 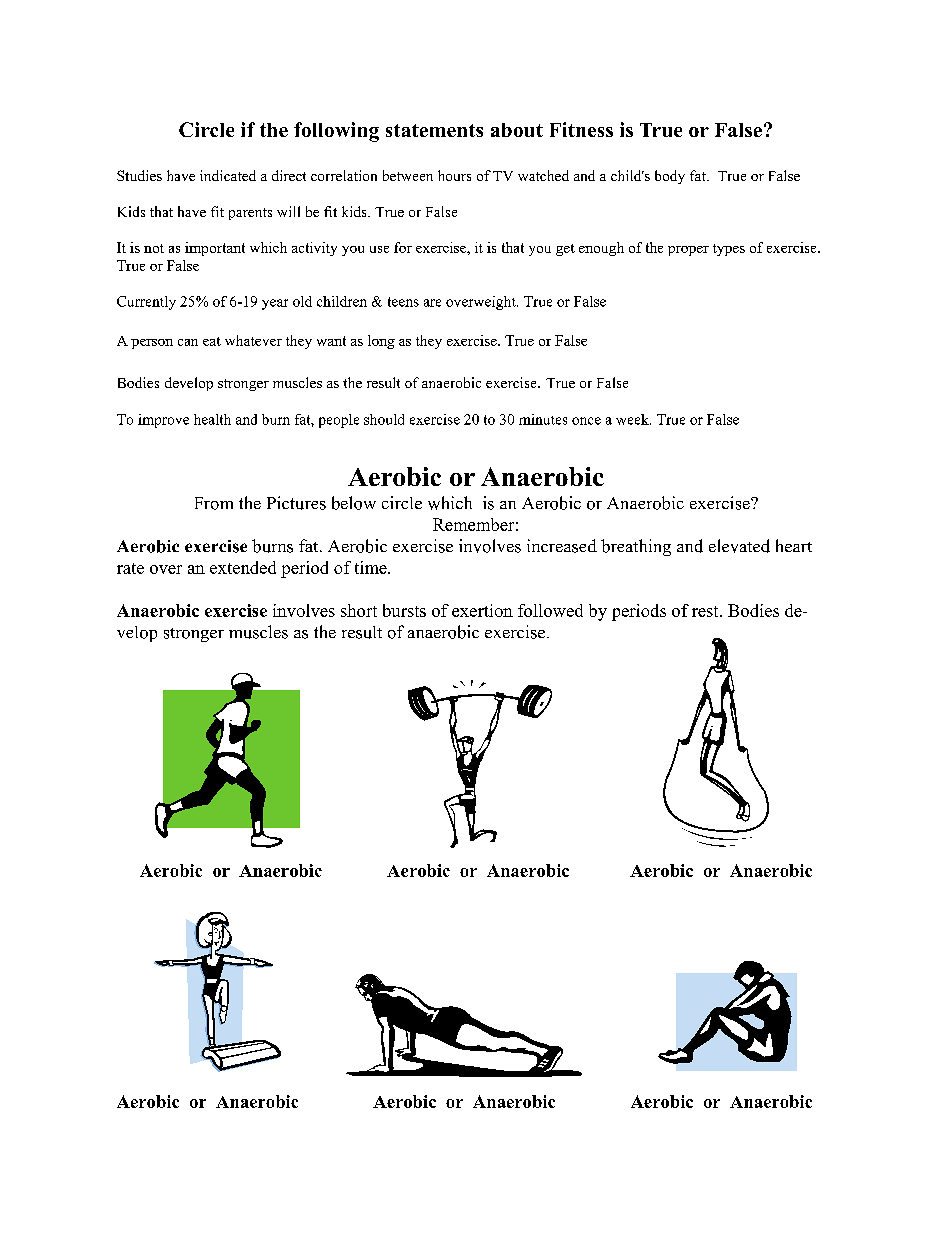 What do you see at coordinates (228, 175) in the page?
I see `indicated` at bounding box center [228, 175].
